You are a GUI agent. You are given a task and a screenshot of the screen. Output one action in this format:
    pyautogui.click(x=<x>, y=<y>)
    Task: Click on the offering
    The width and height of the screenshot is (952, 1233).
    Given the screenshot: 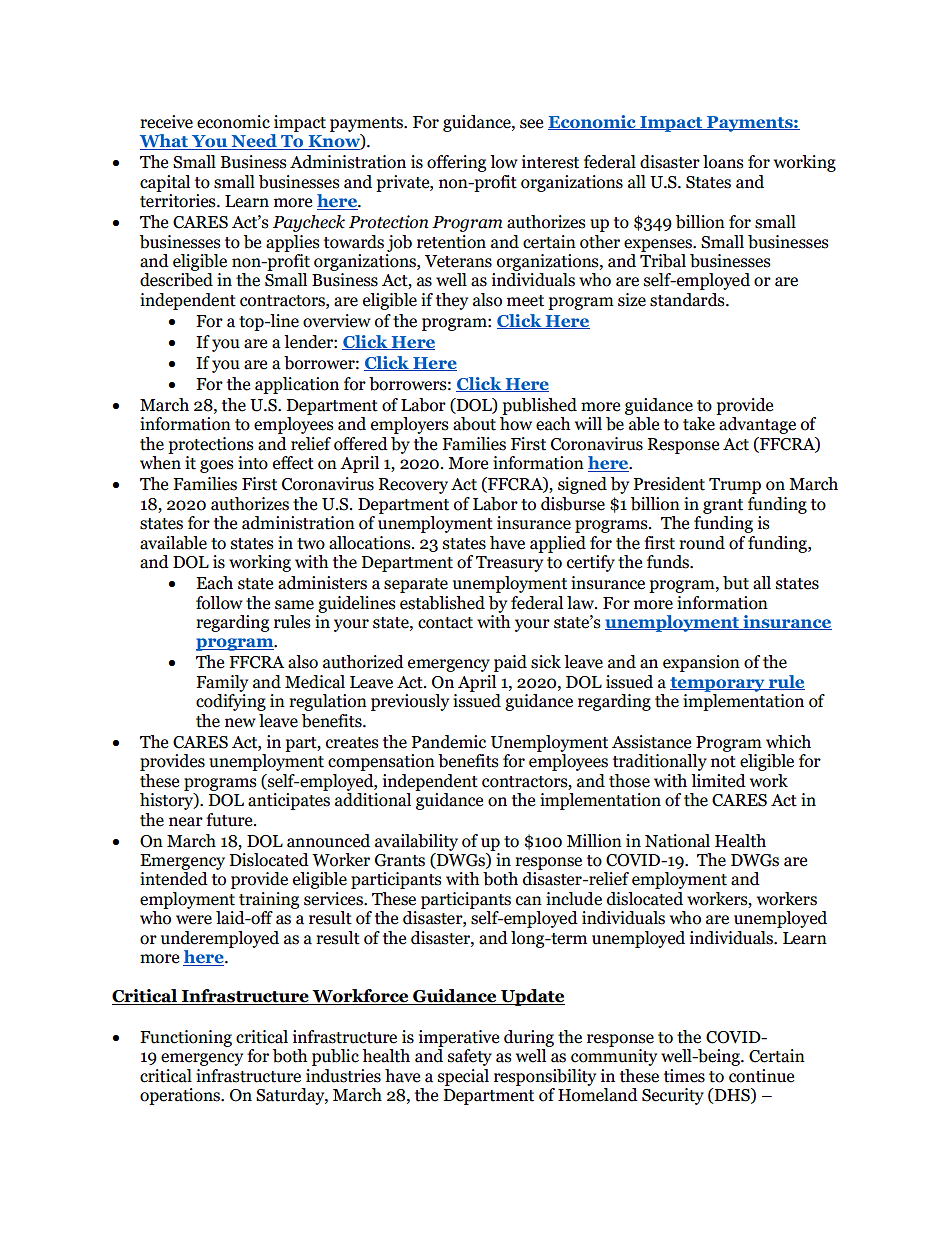 What is the action you would take?
    pyautogui.click(x=456, y=163)
